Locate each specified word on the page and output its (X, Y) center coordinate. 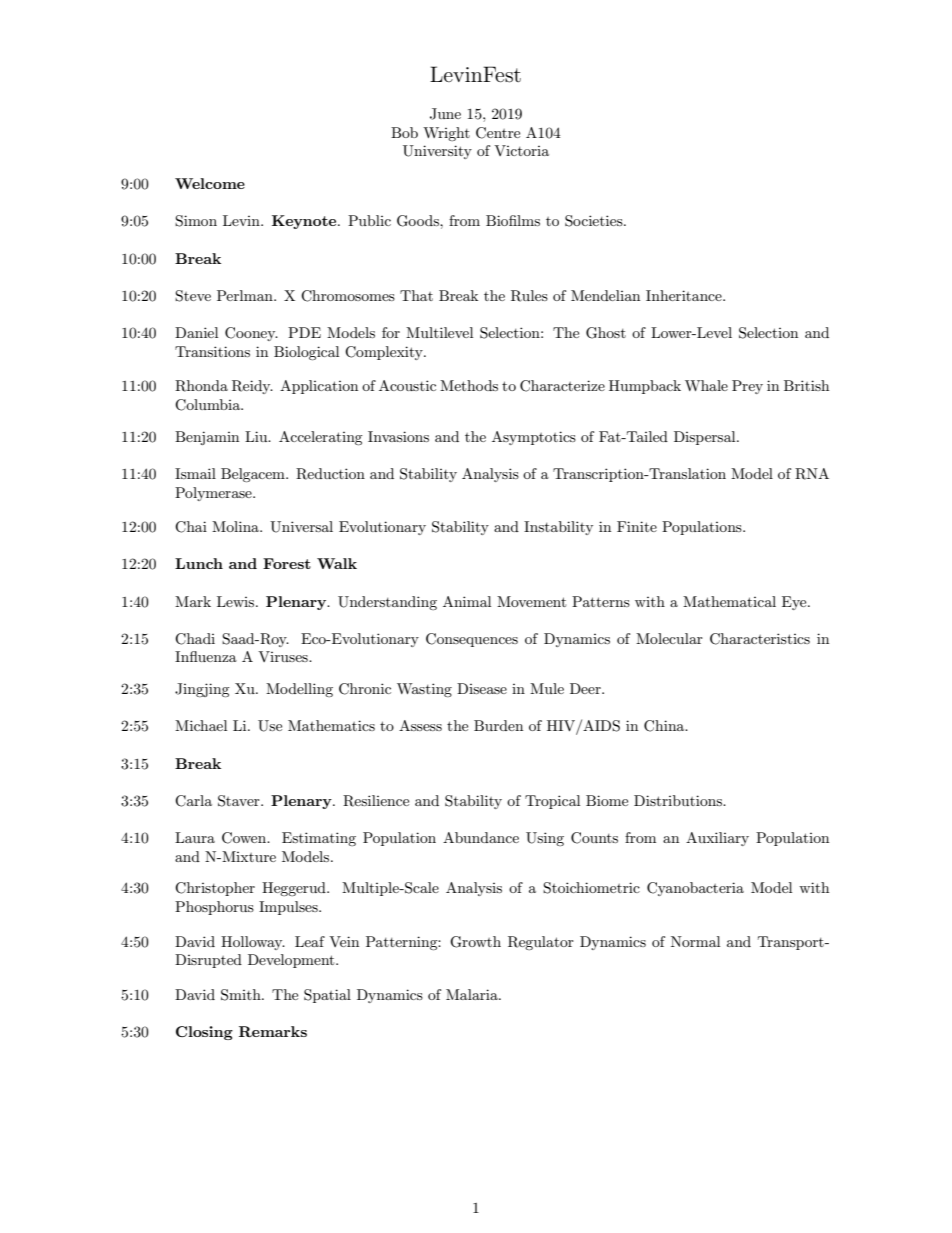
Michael (201, 725)
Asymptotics (534, 438)
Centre (498, 133)
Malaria (473, 994)
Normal (695, 941)
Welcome (210, 183)
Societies (595, 221)
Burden (498, 725)
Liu (257, 436)
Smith (242, 995)
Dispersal (706, 438)
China (665, 726)
